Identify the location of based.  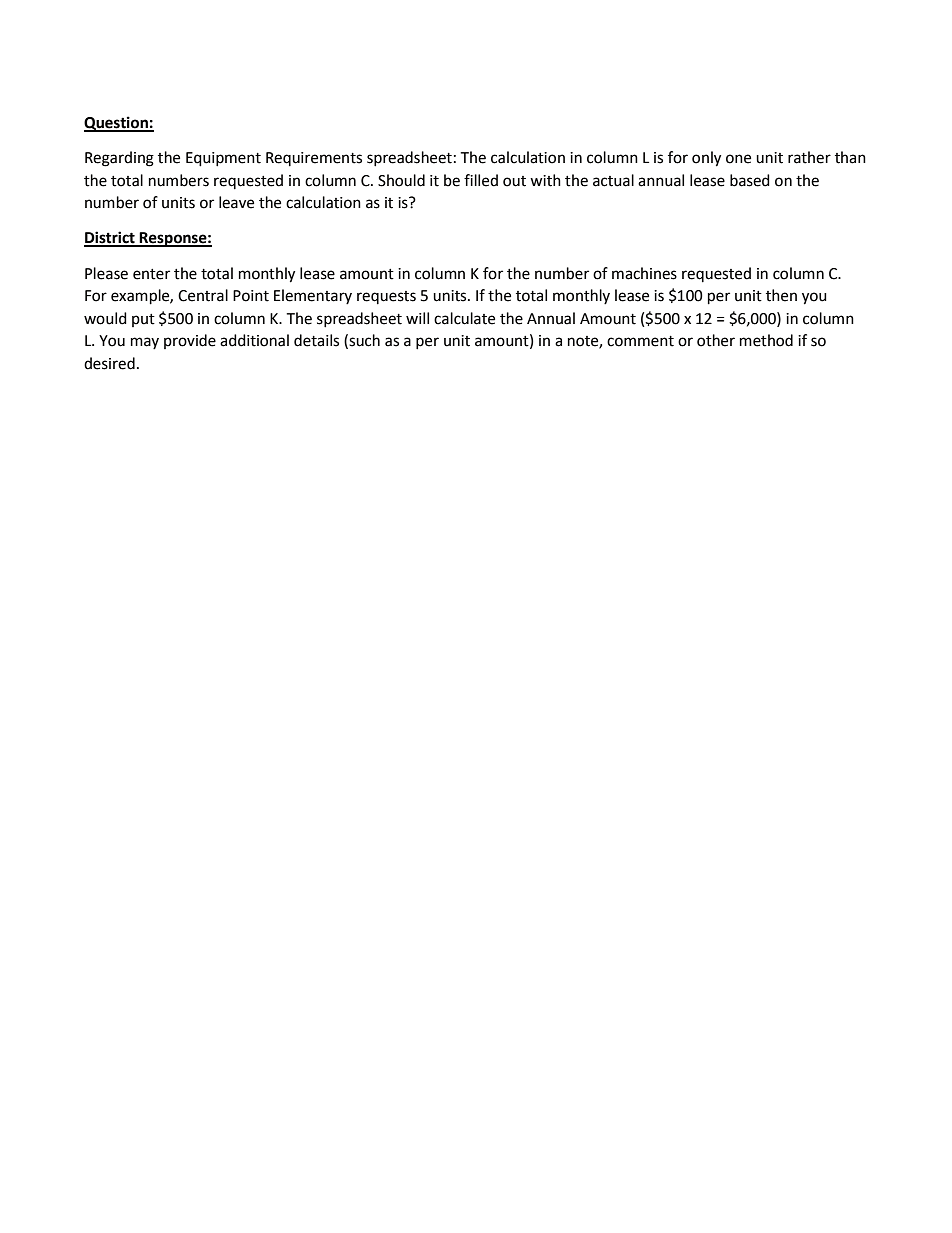
(750, 180).
